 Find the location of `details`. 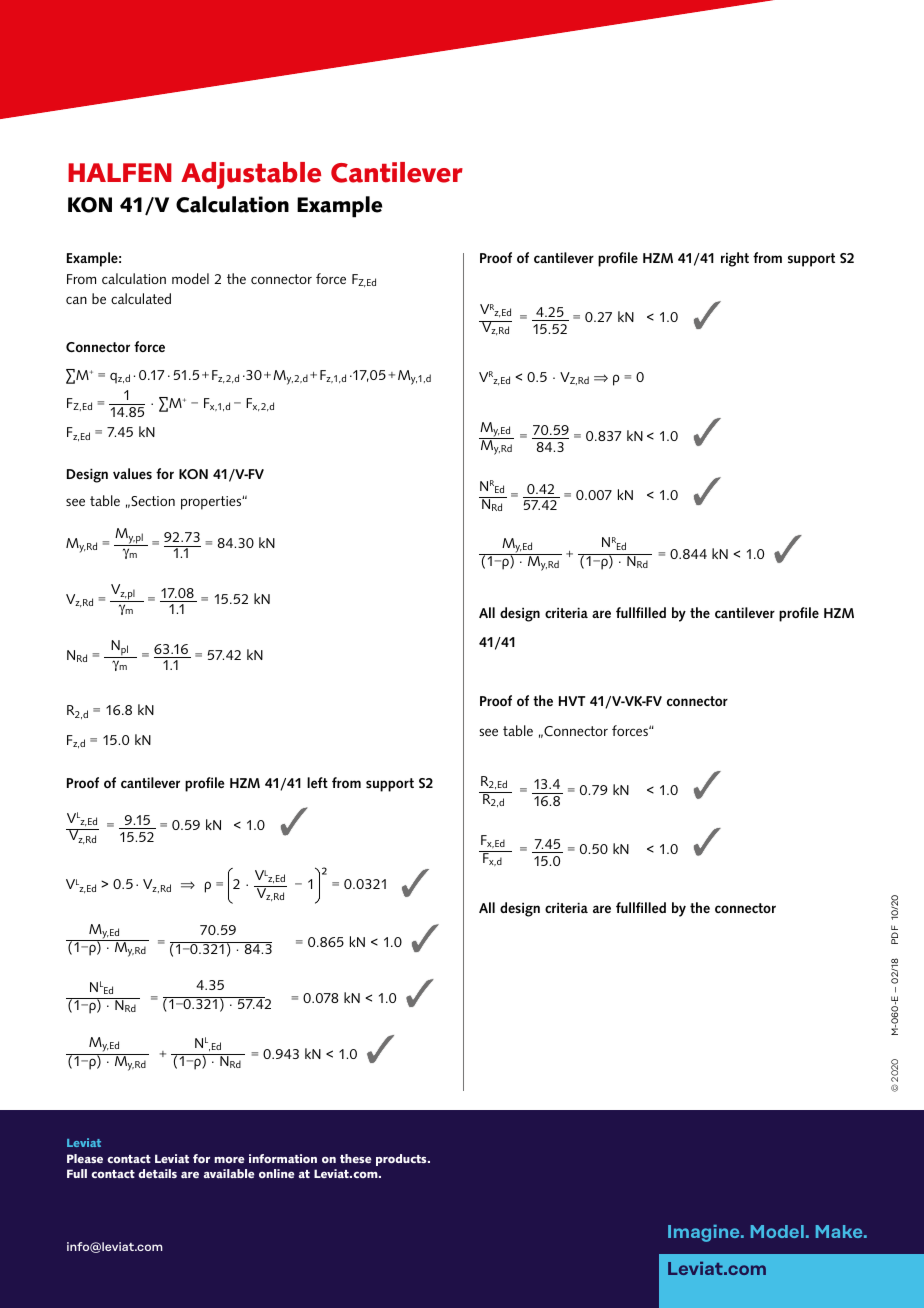

details is located at coordinates (157, 1173).
